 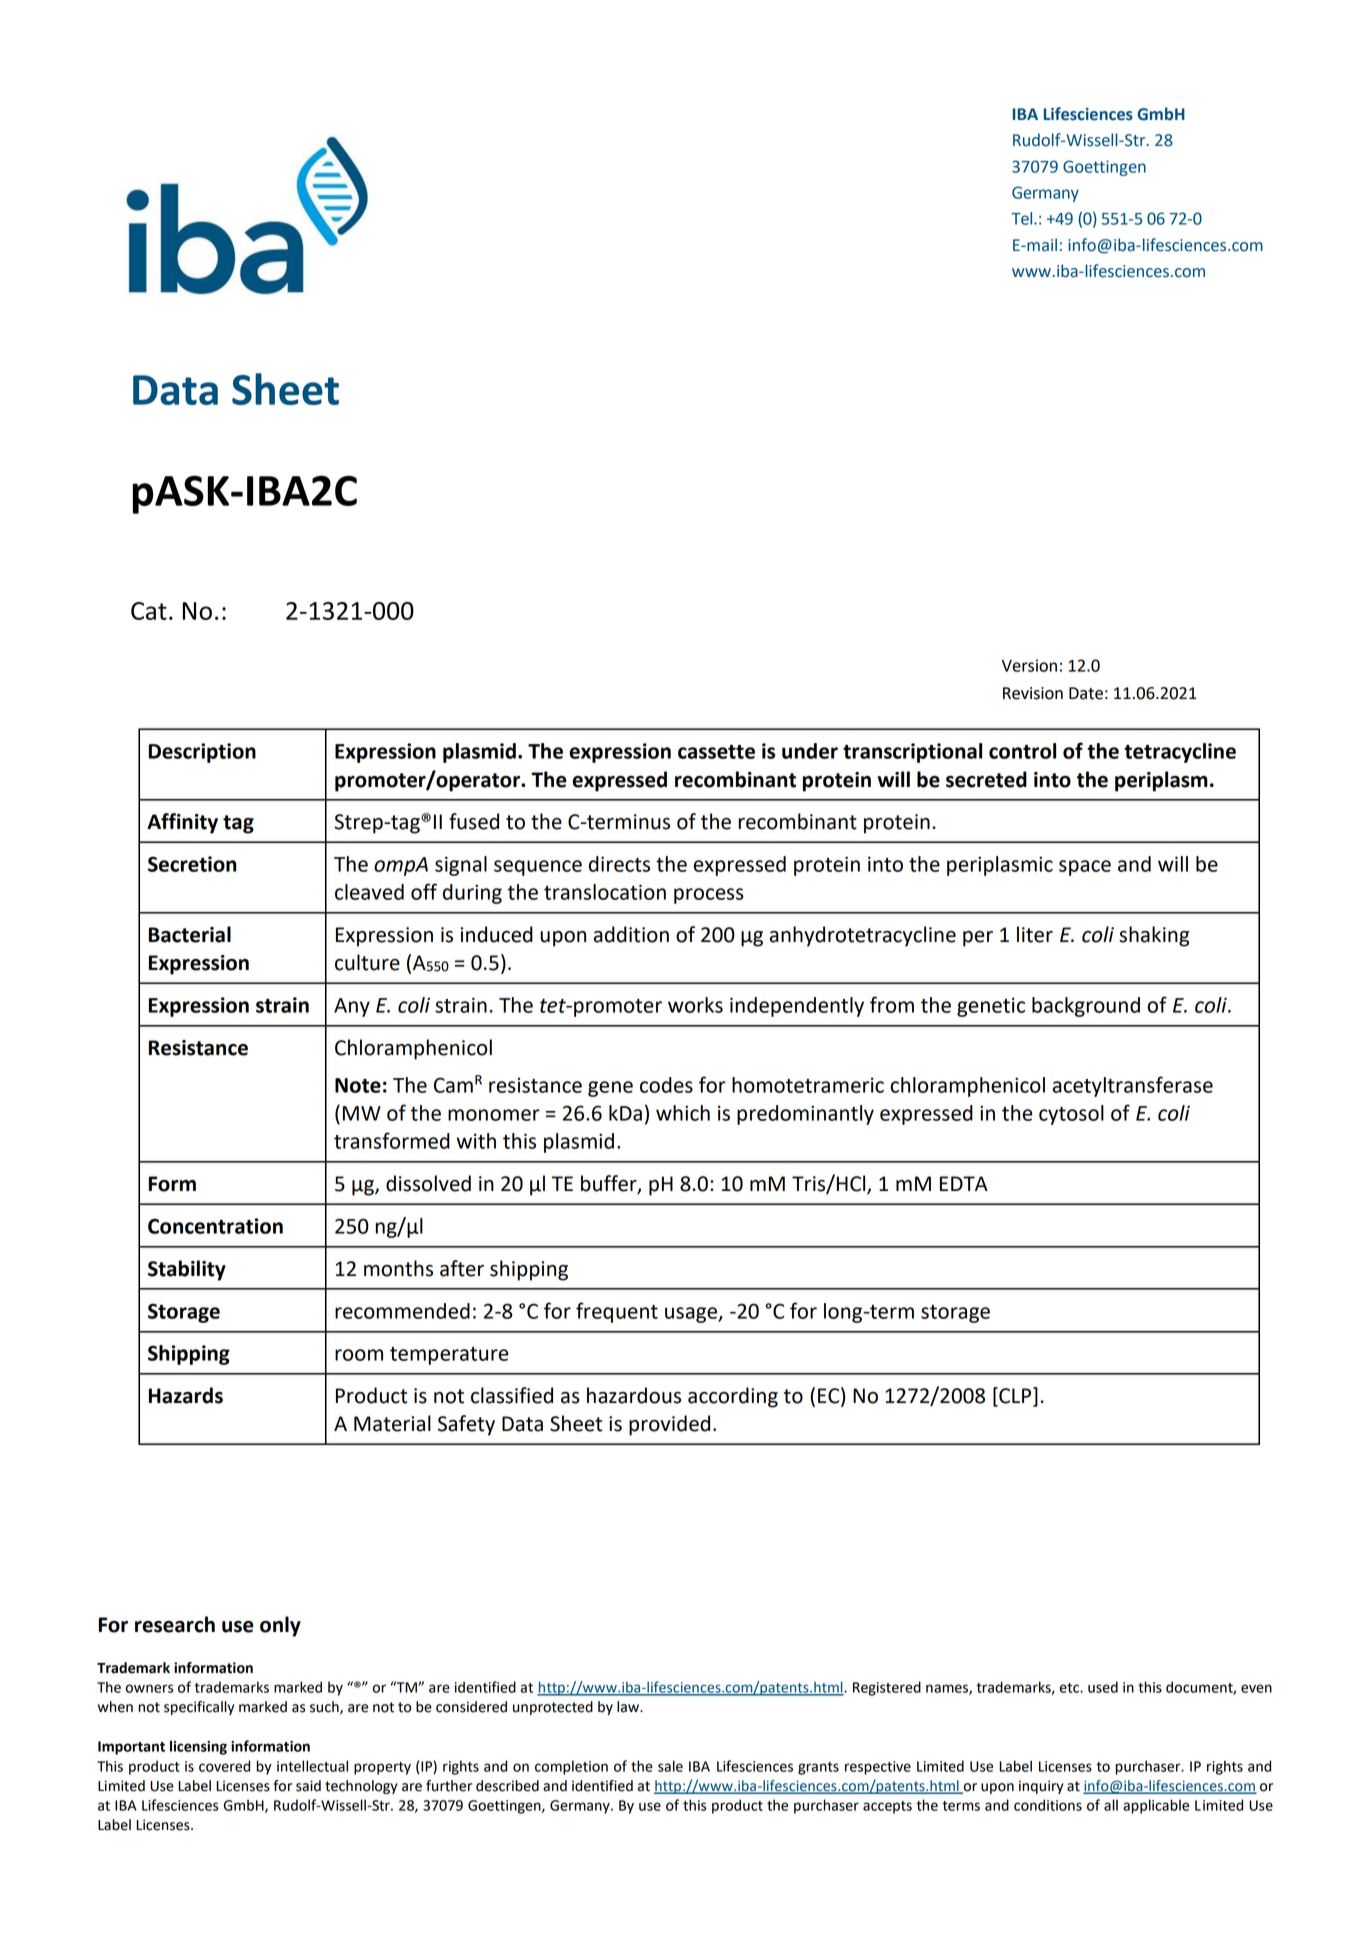 What do you see at coordinates (1015, 1396) in the document?
I see `CLP` at bounding box center [1015, 1396].
